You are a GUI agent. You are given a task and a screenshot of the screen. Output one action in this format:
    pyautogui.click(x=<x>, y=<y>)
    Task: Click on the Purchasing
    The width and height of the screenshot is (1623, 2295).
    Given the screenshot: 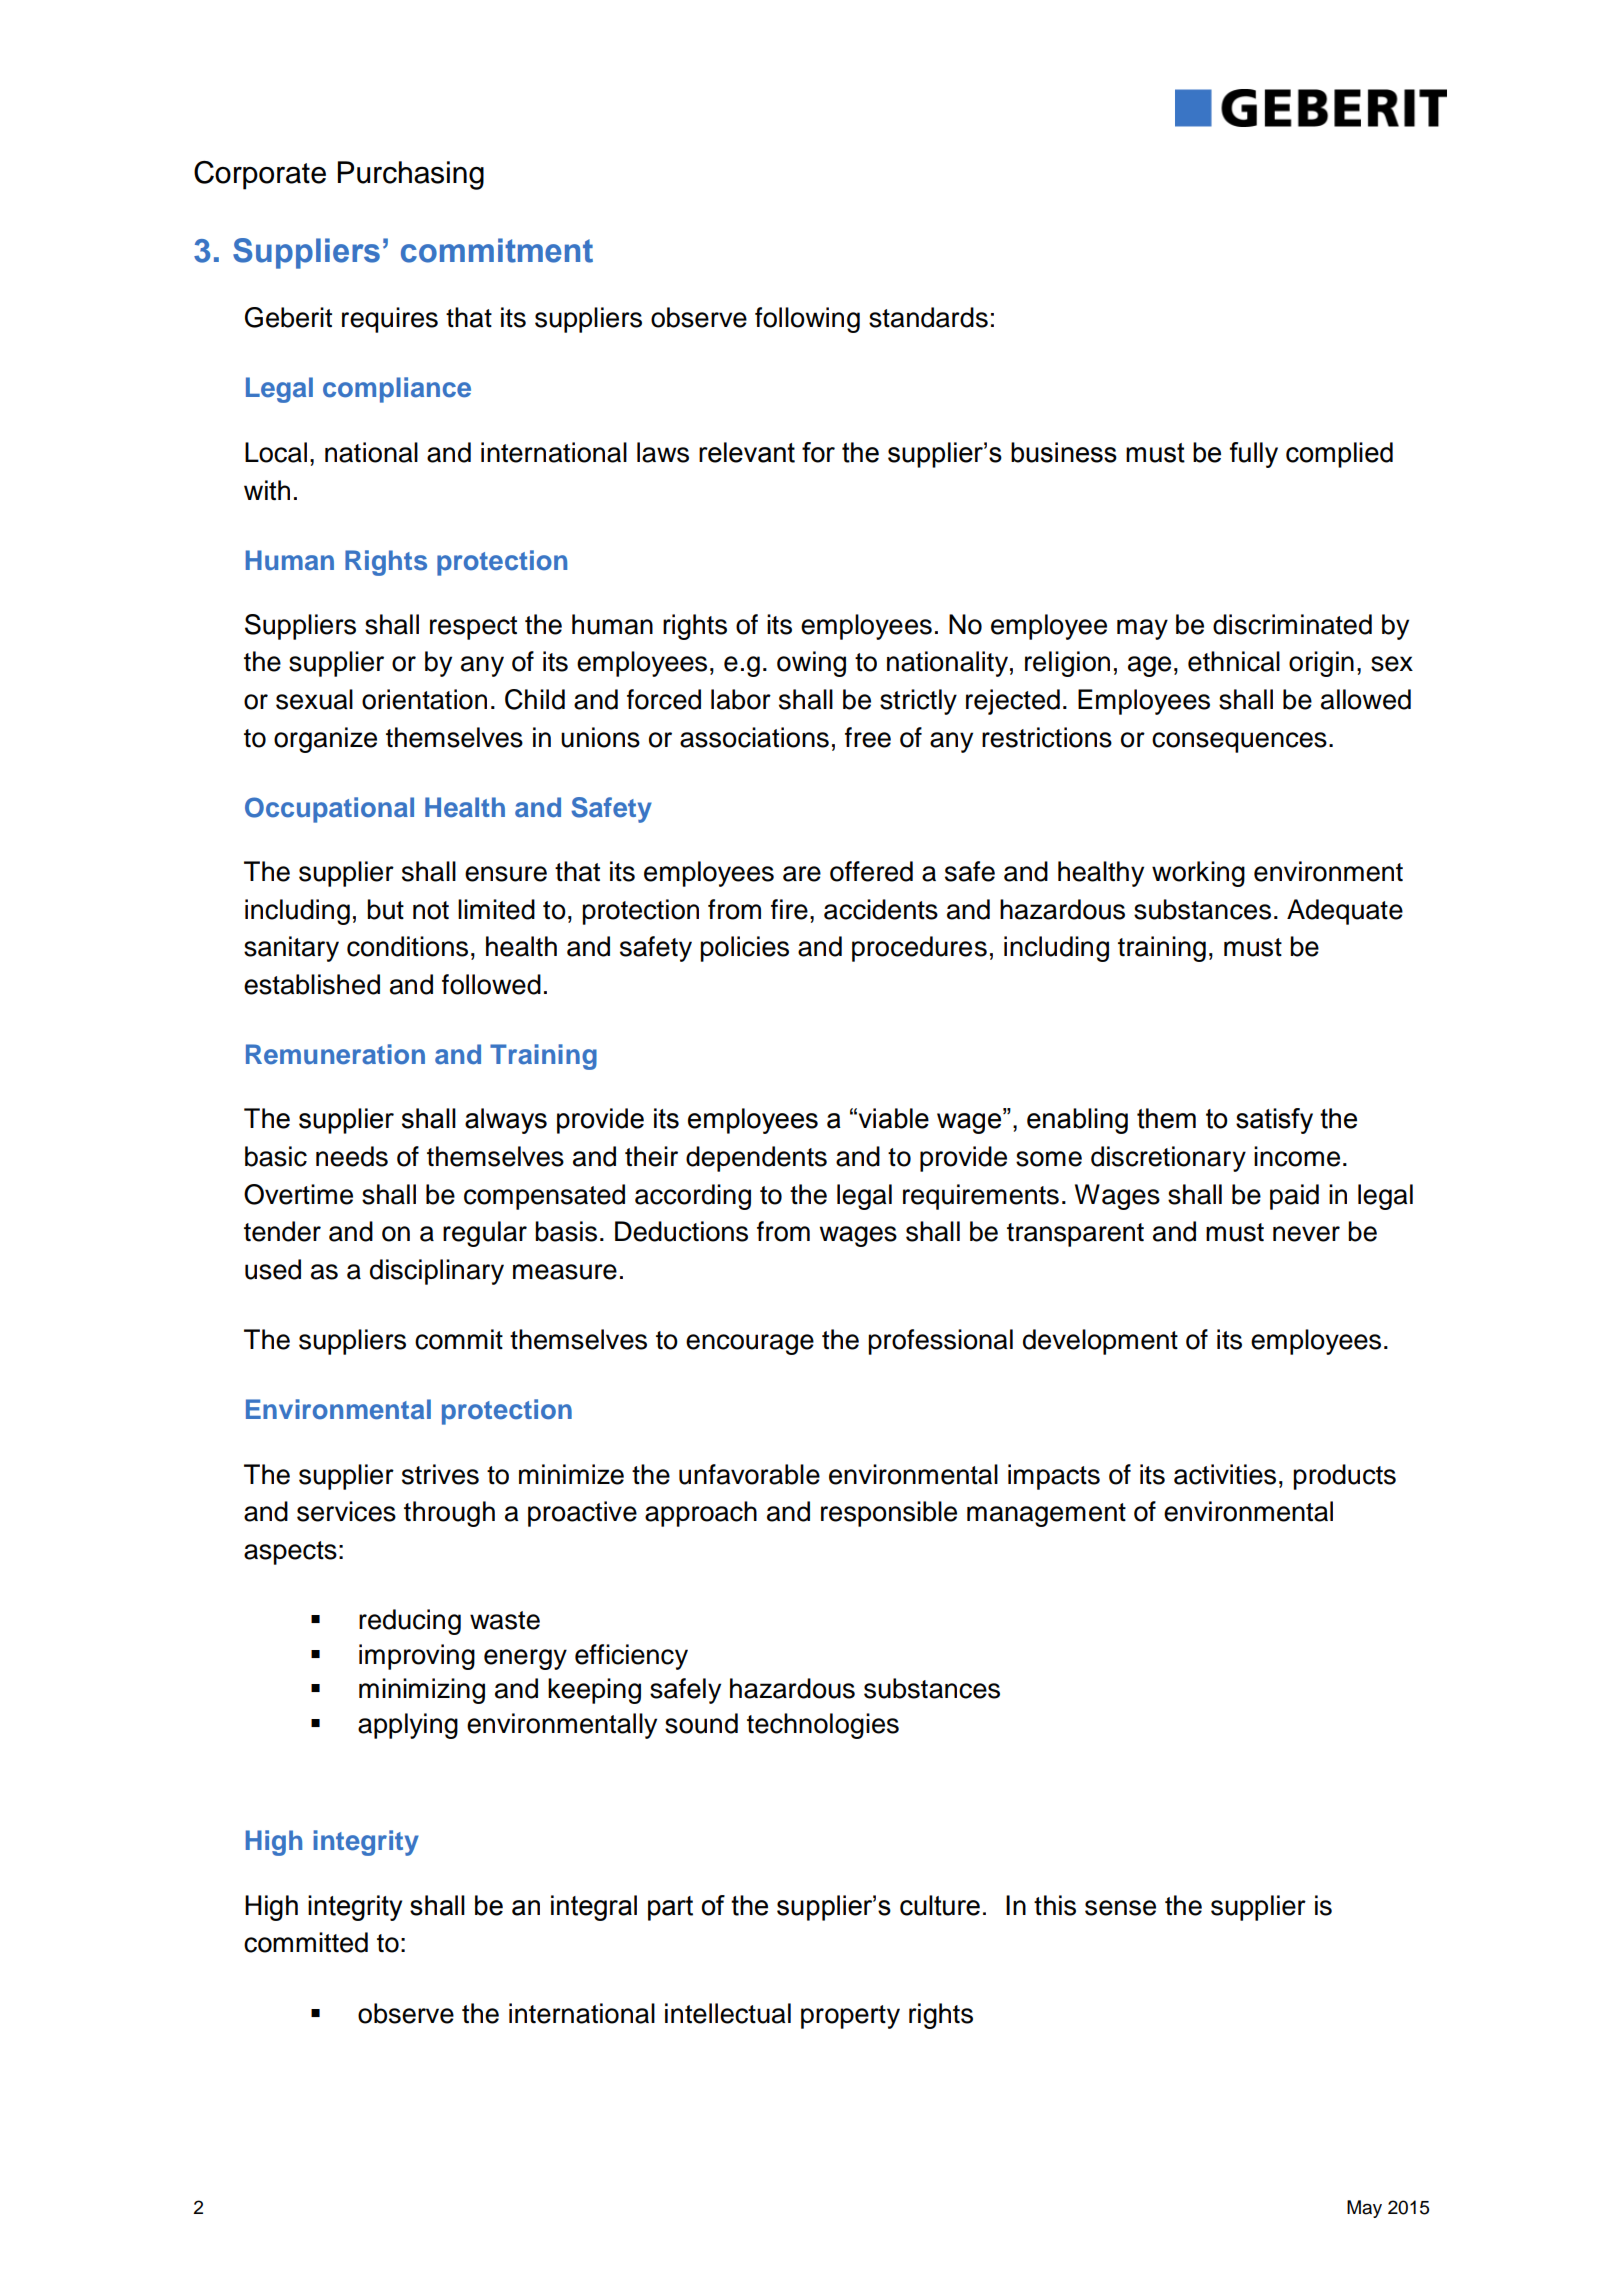 What is the action you would take?
    pyautogui.click(x=411, y=175)
